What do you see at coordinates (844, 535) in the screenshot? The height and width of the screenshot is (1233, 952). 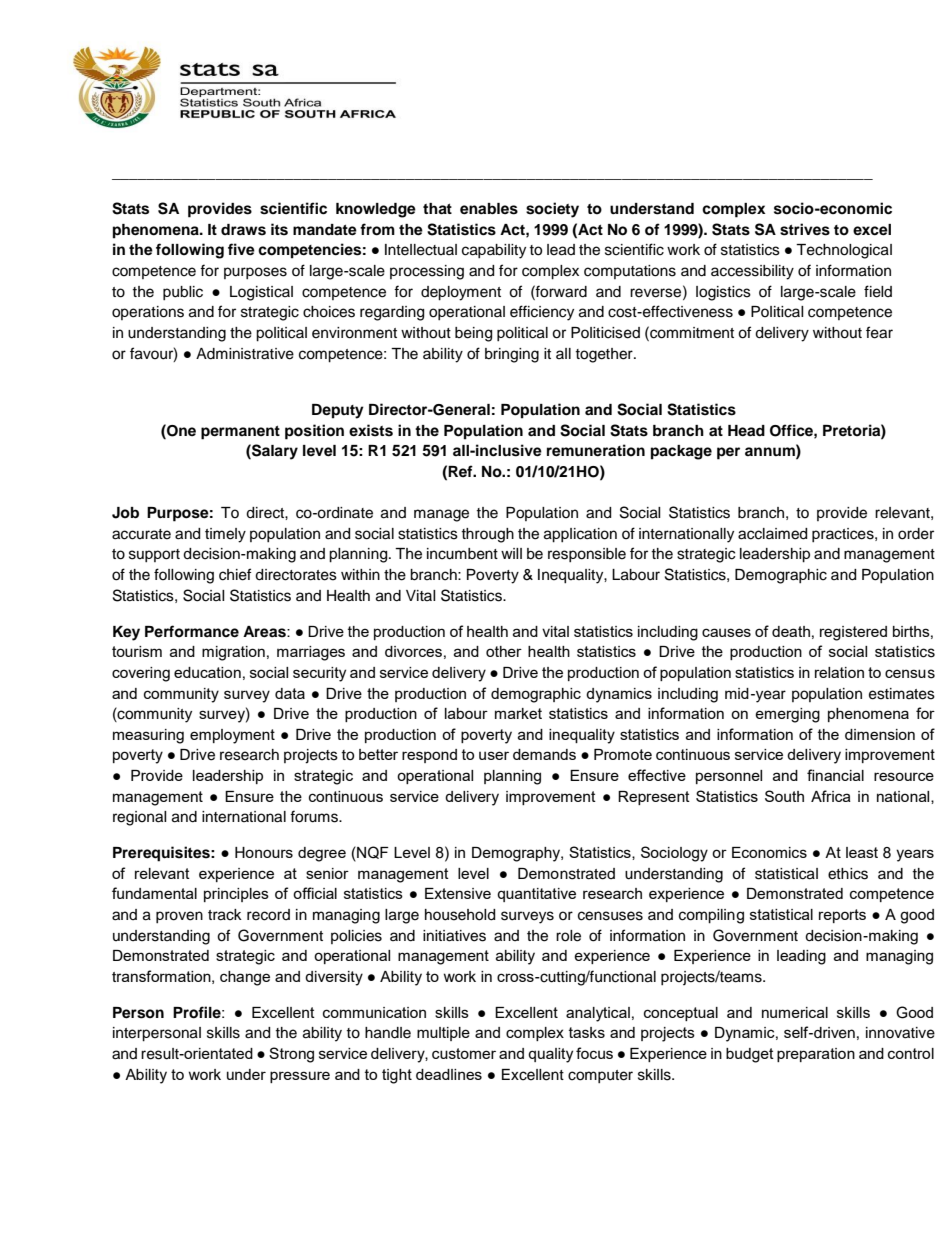 I see `practices` at bounding box center [844, 535].
